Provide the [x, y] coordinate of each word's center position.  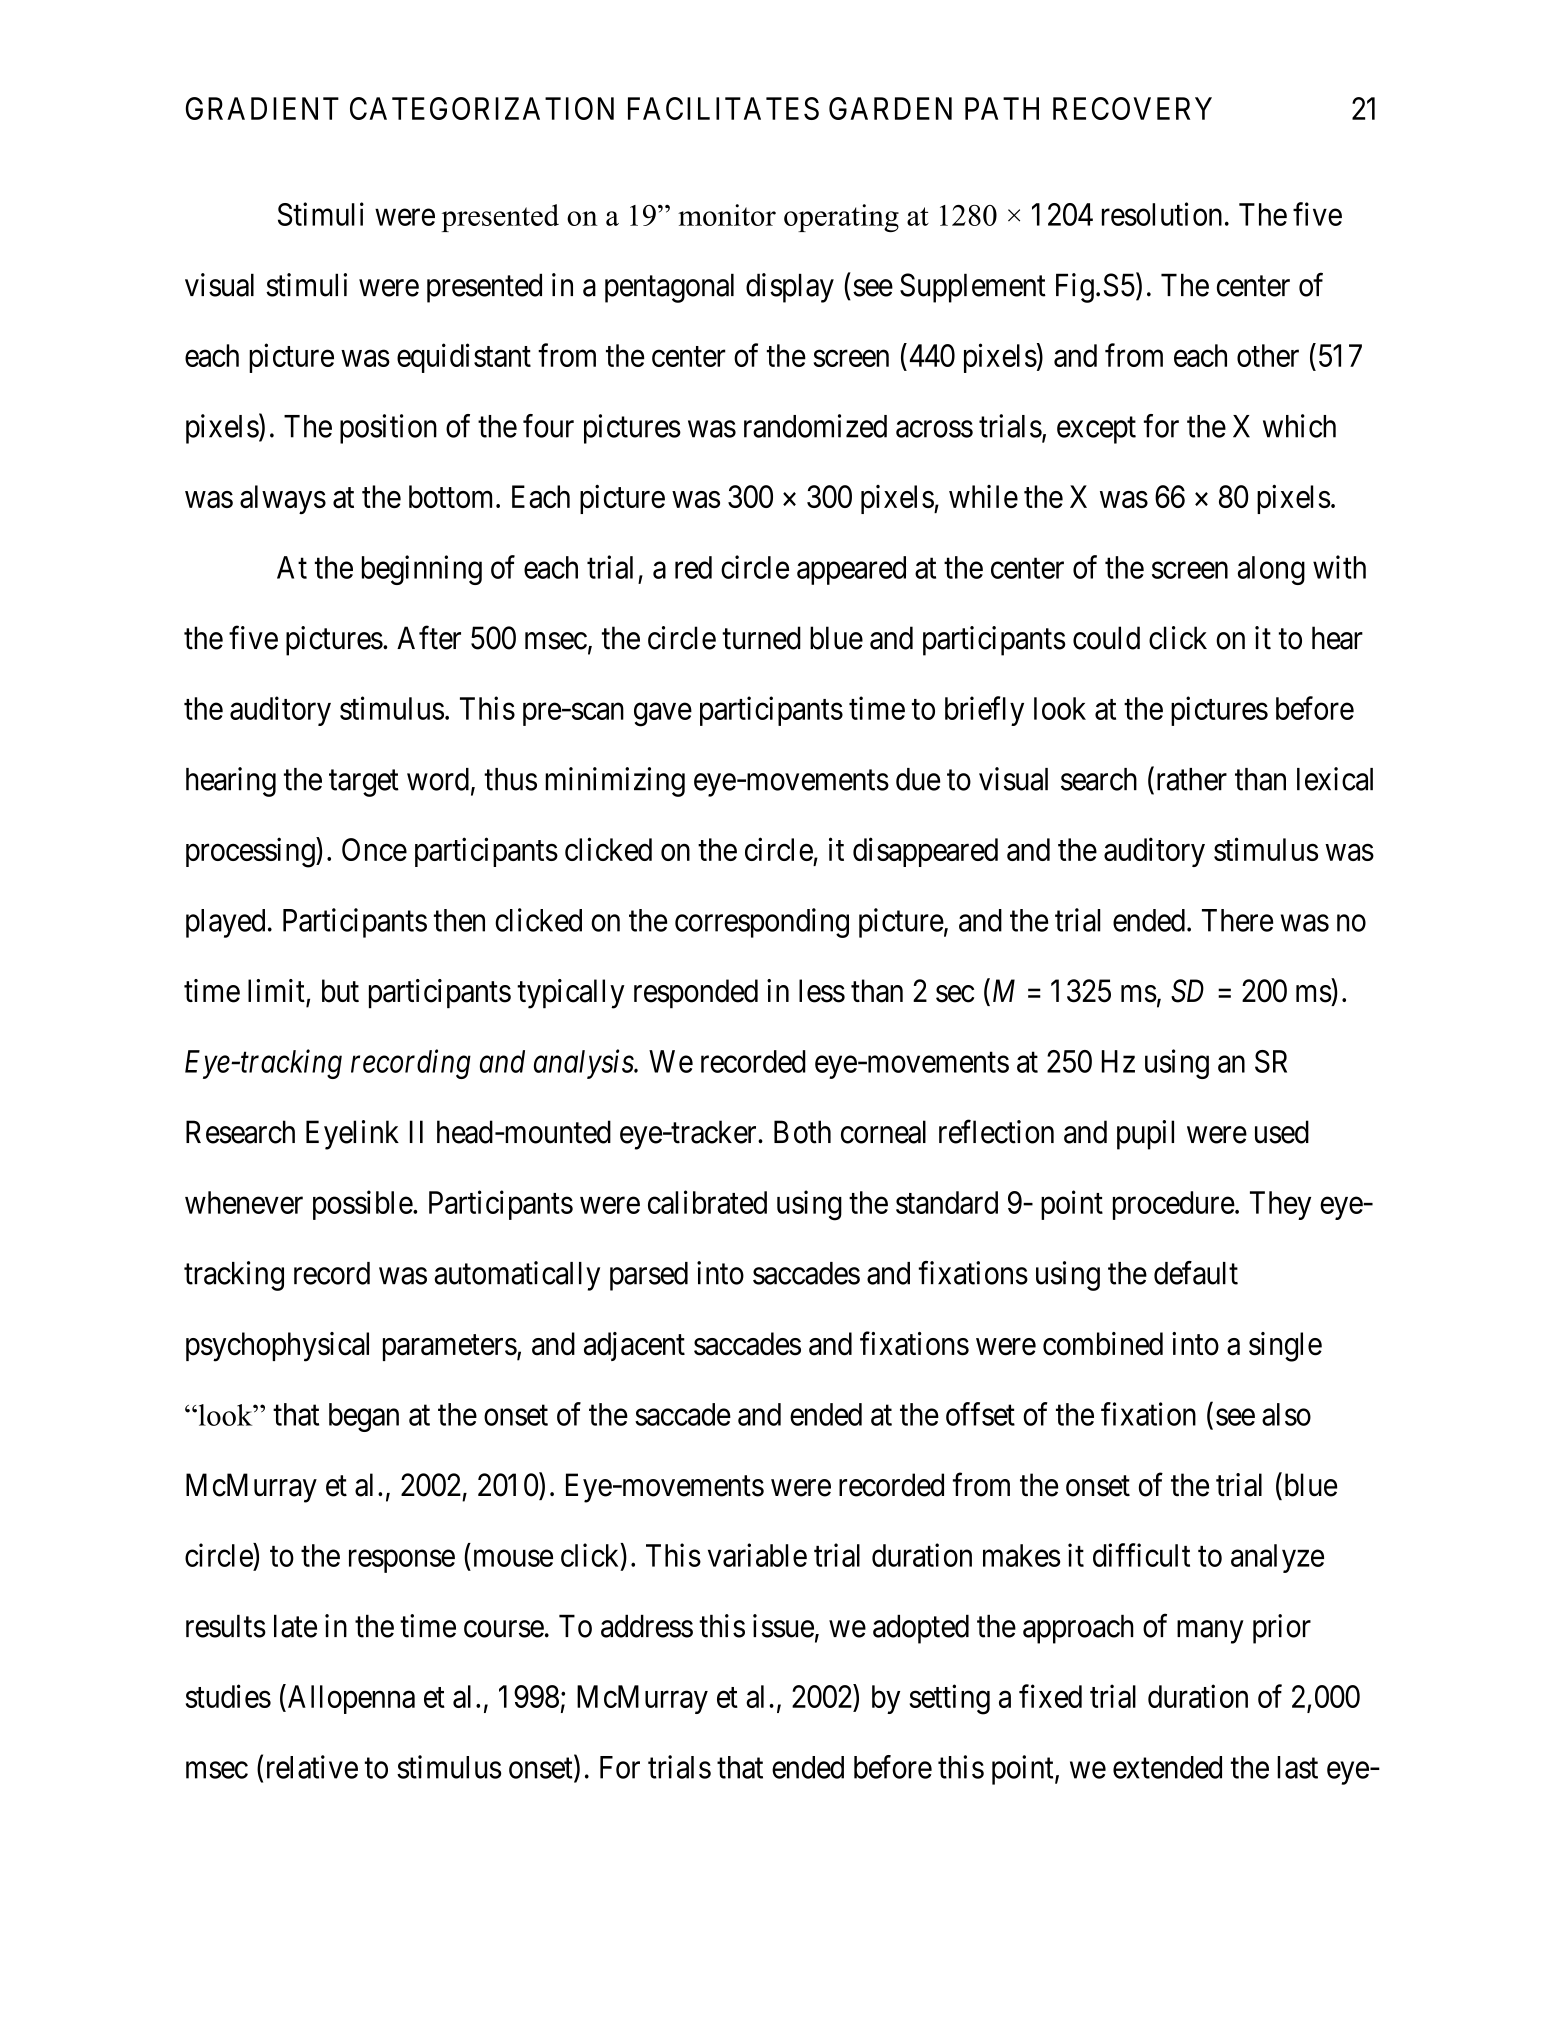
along [1271, 570]
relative [312, 1767]
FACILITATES [723, 108]
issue [783, 1626]
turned [761, 638]
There [1237, 920]
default [1196, 1273]
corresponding [762, 923]
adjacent [634, 1346]
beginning [422, 570]
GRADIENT [262, 108]
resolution [1162, 214]
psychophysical [277, 1347]
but [340, 991]
